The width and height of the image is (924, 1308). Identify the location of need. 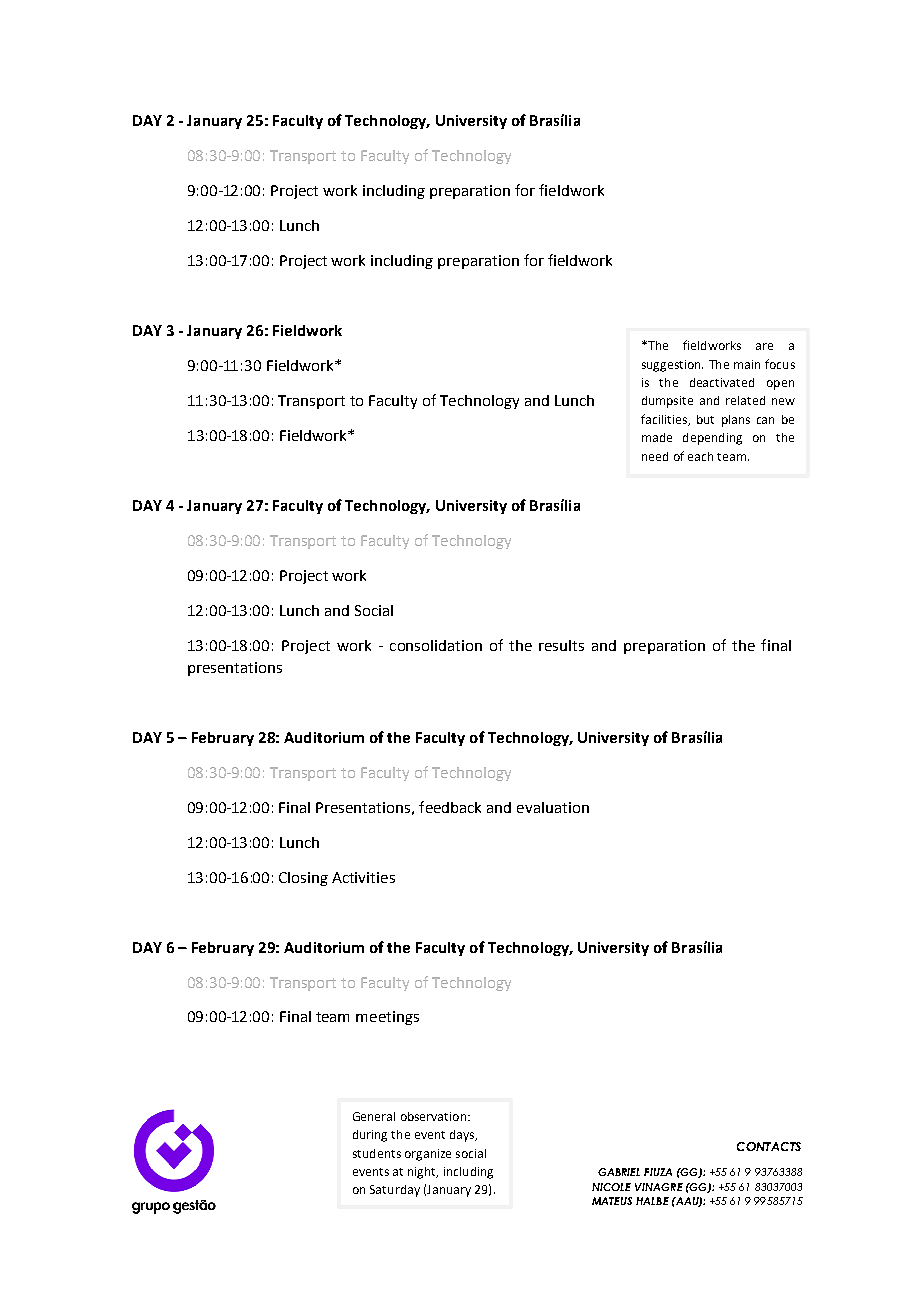
(655, 456).
